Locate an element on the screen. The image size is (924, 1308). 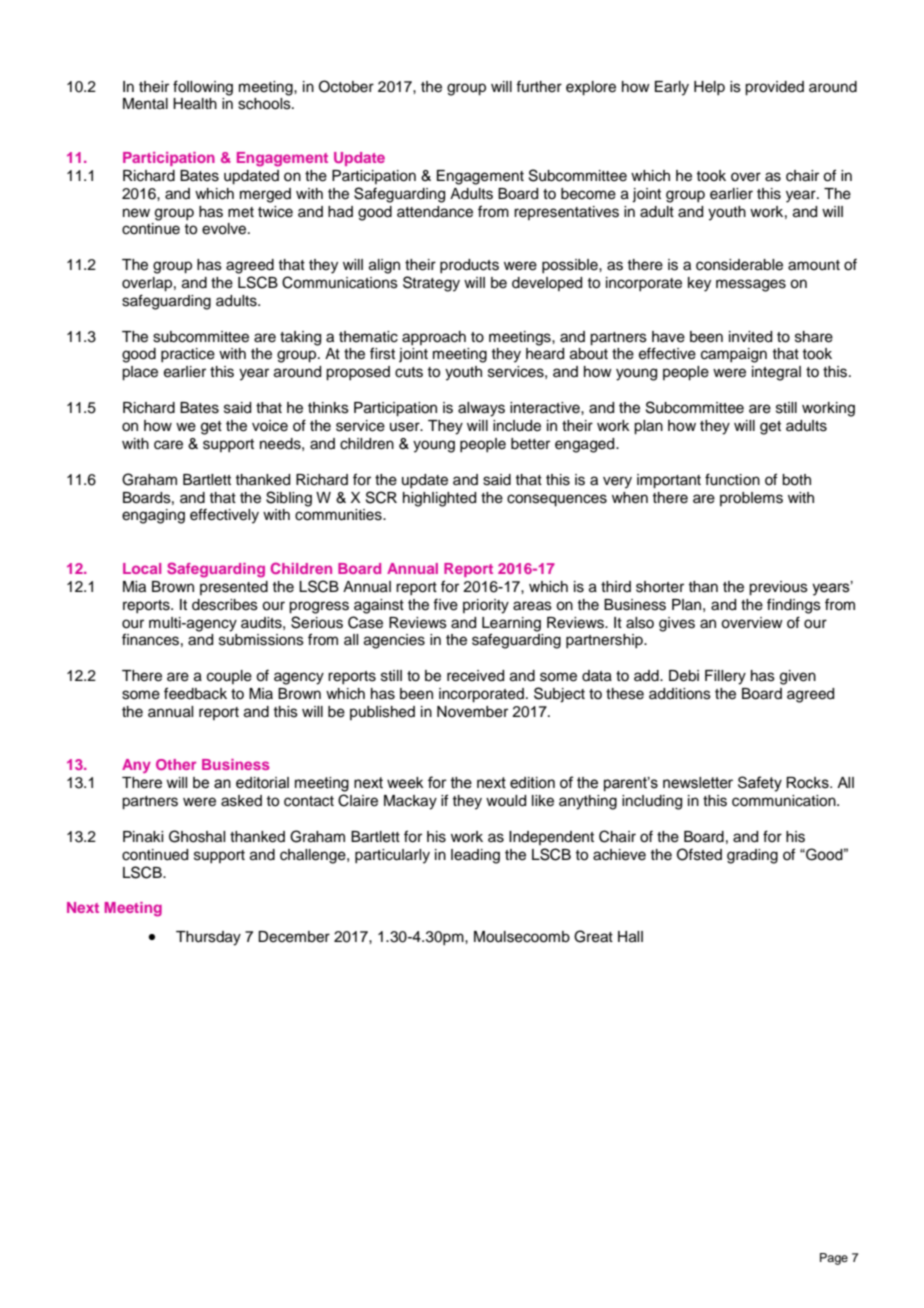
integral is located at coordinates (776, 373).
